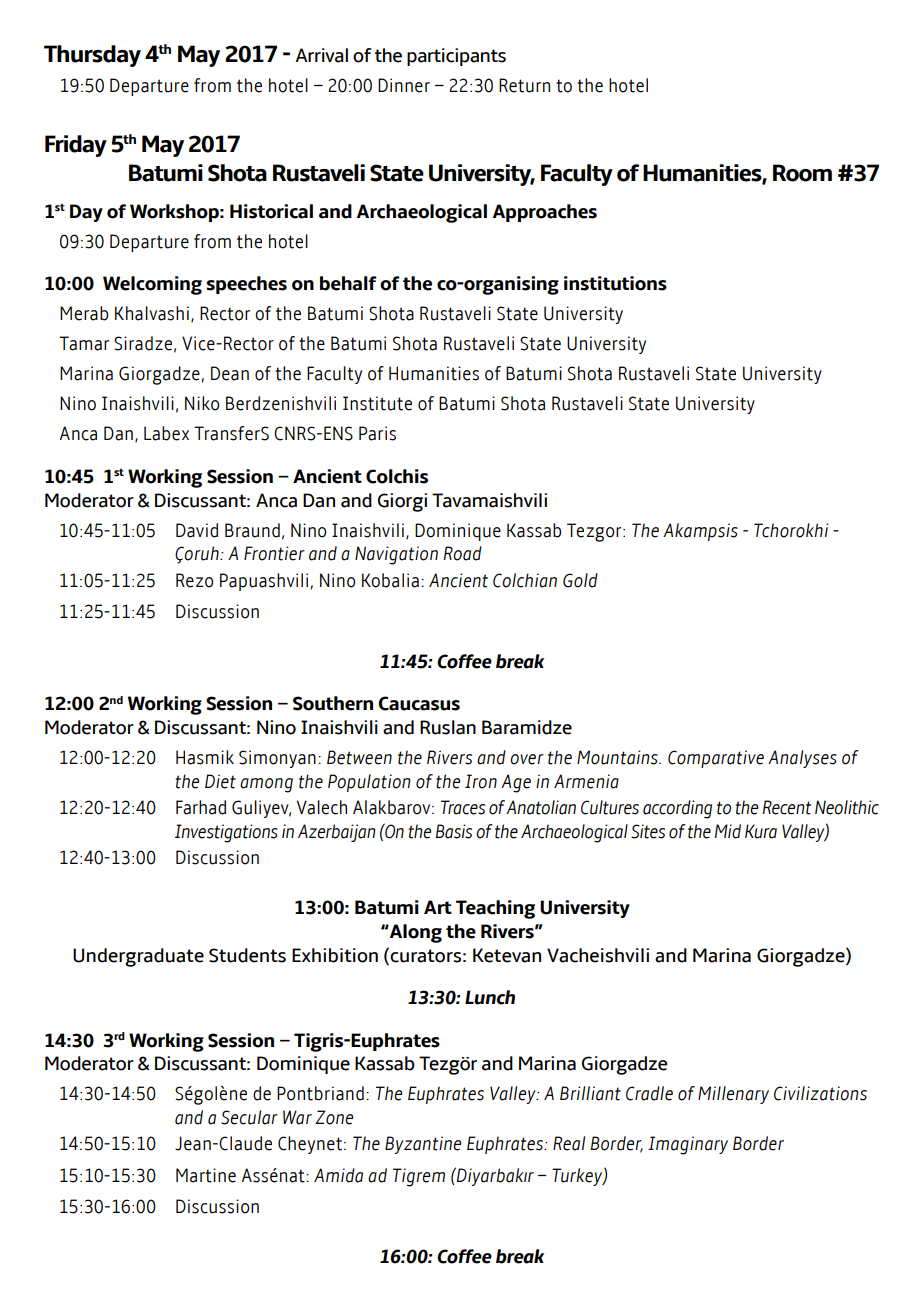  Describe the element at coordinates (495, 909) in the page. I see `Teaching` at that location.
